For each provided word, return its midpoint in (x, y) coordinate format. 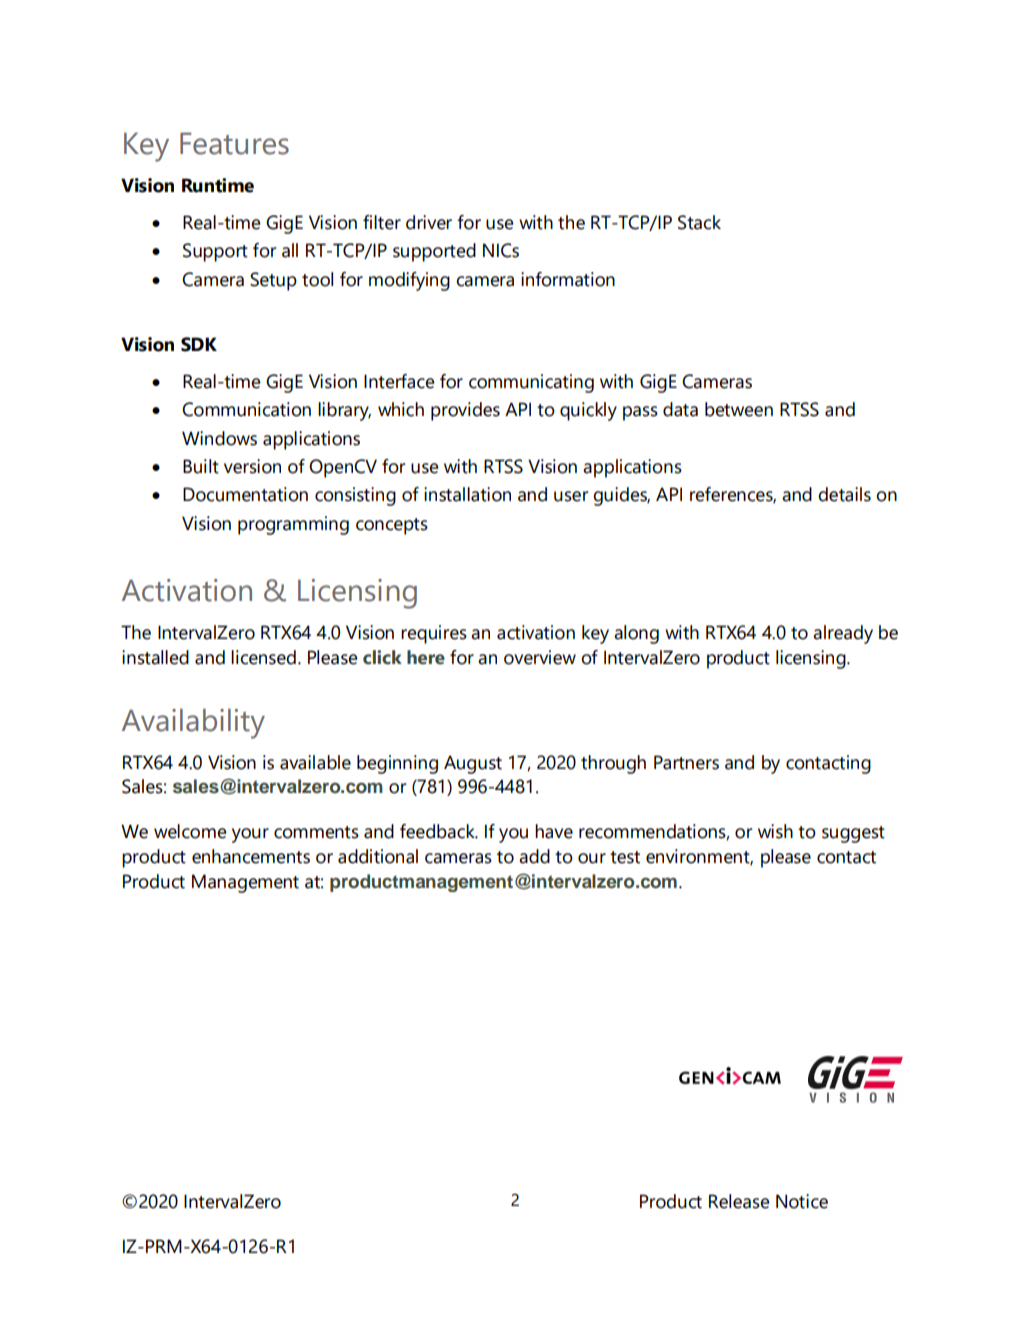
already (843, 634)
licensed (263, 657)
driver (429, 222)
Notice (802, 1201)
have (554, 831)
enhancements (251, 856)
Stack (699, 222)
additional (378, 856)
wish (775, 831)
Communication (246, 409)
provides (465, 411)
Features (234, 143)
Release (739, 1201)
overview (540, 657)
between (739, 409)
